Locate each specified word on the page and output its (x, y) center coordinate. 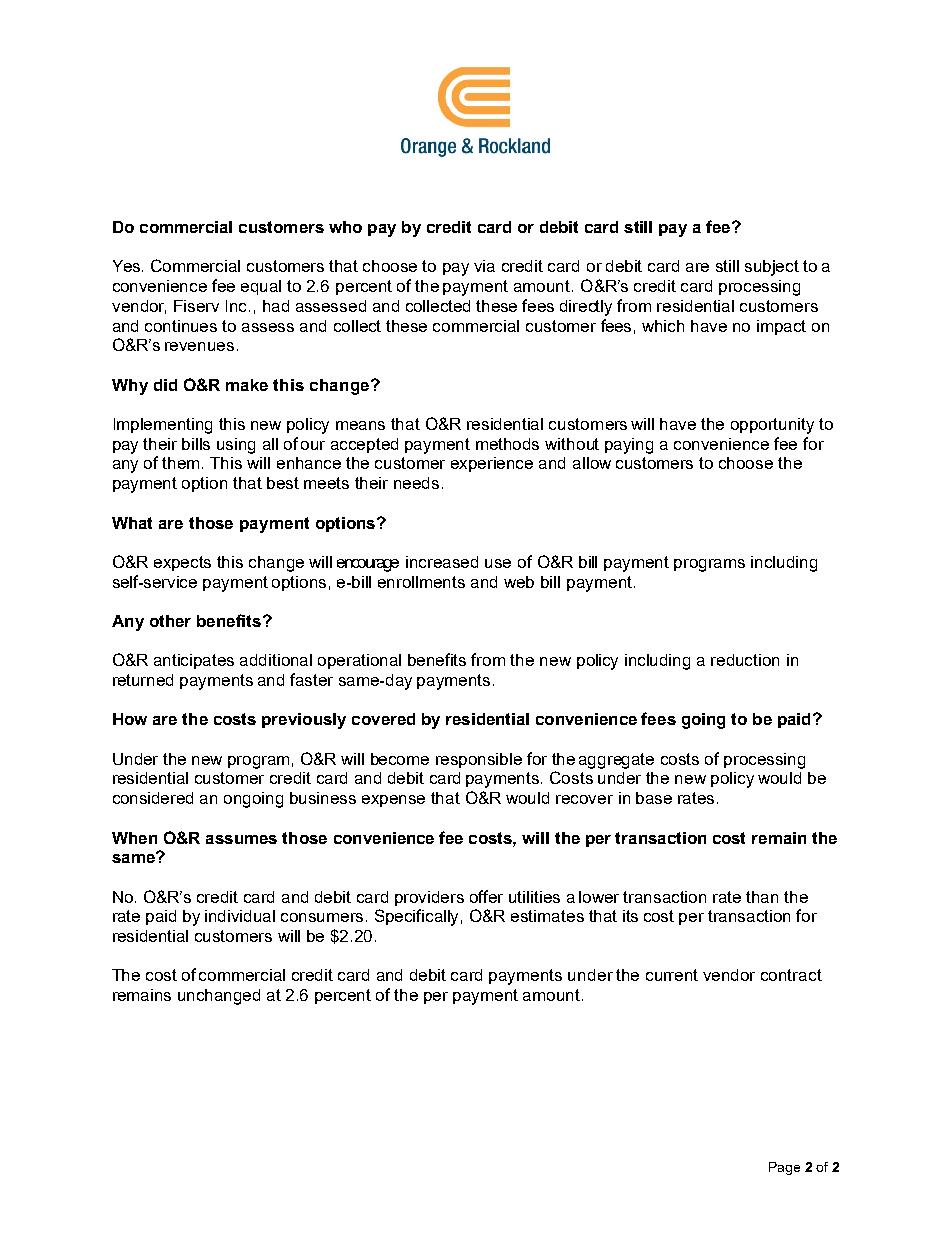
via (484, 266)
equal (261, 287)
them (182, 463)
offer (486, 896)
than (762, 897)
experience (492, 464)
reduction (745, 660)
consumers (324, 917)
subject (772, 268)
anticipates (194, 661)
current (672, 975)
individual (240, 916)
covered (383, 719)
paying (629, 446)
